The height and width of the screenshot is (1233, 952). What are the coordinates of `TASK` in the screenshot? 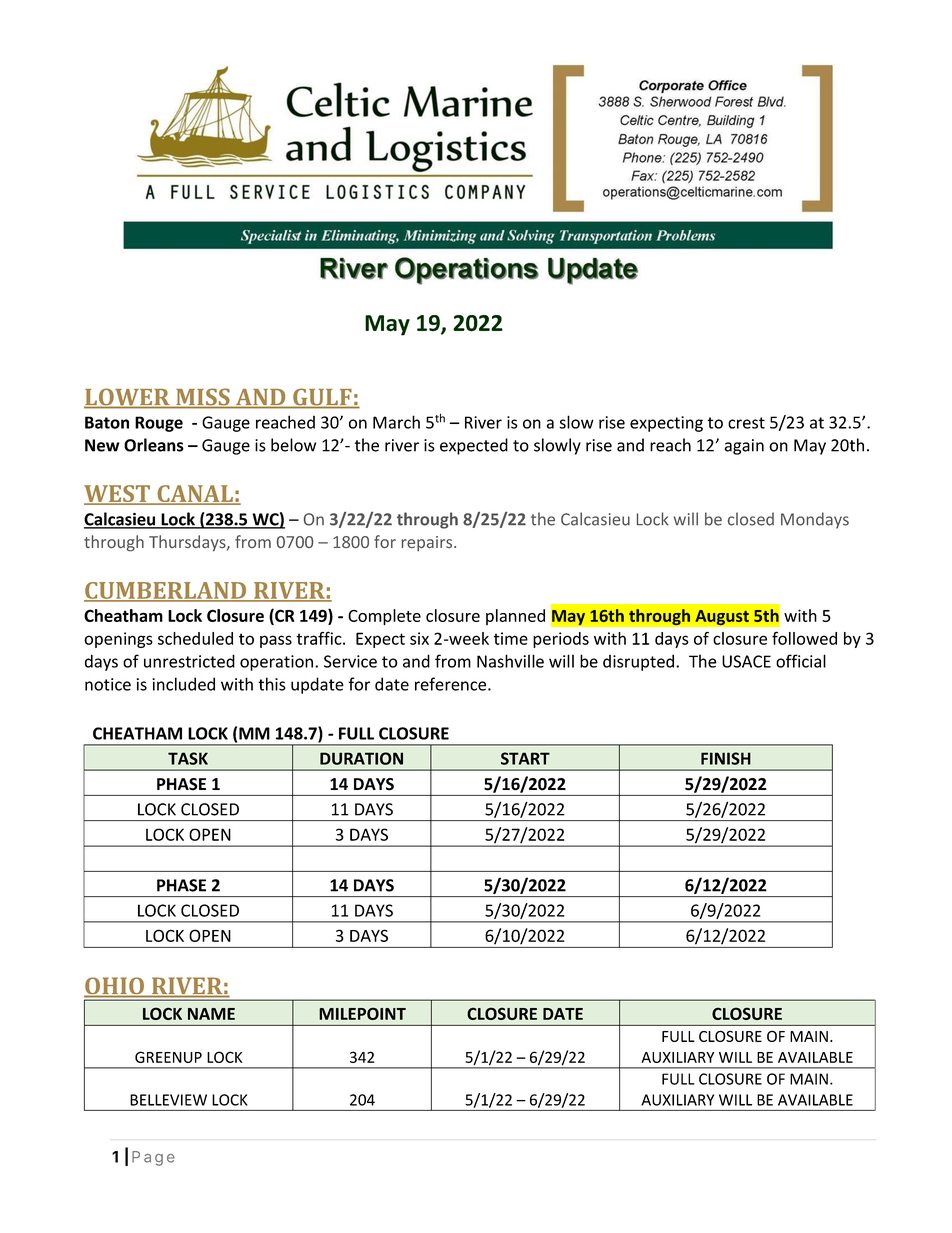 It's located at (188, 758).
